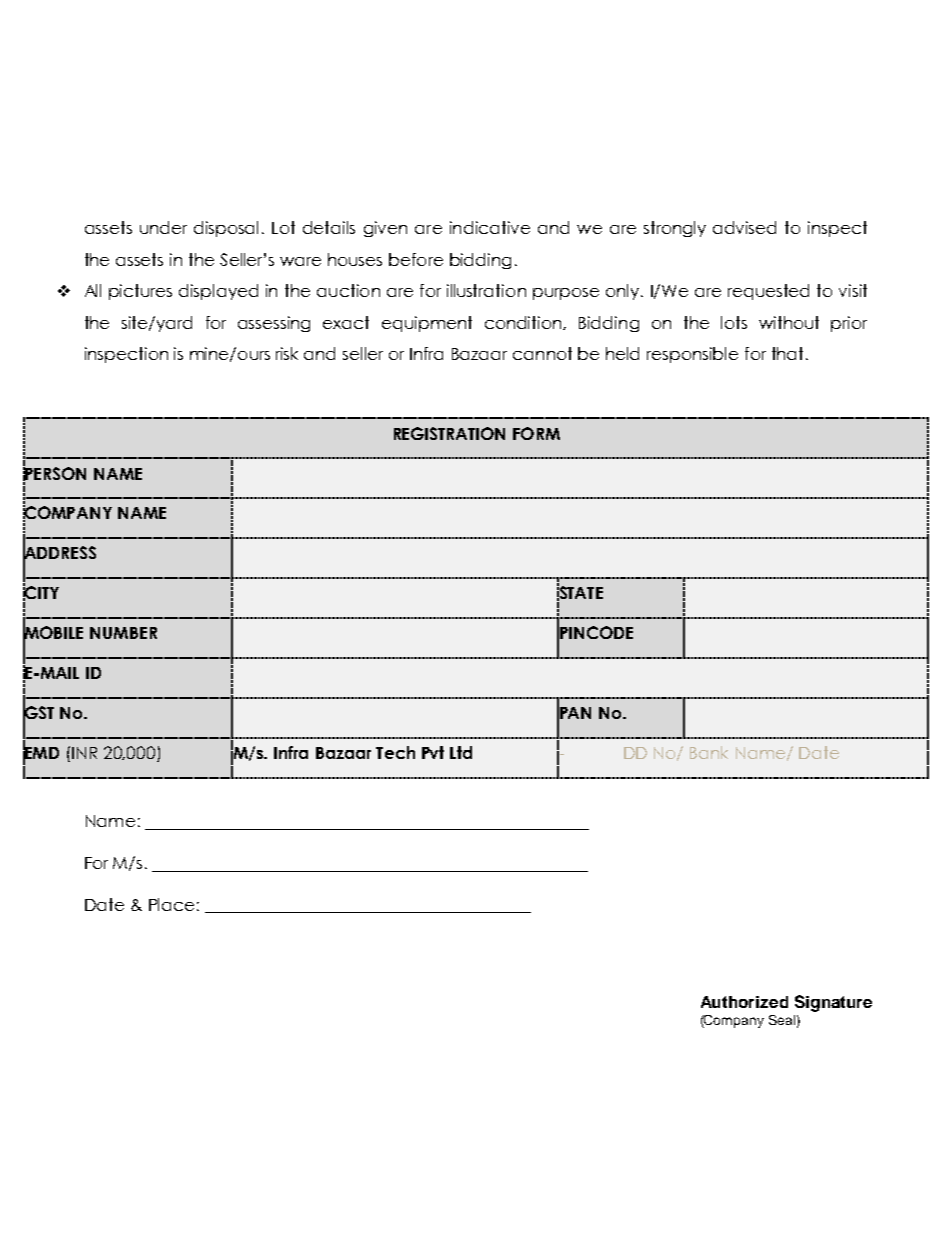  What do you see at coordinates (433, 752) in the page?
I see `Pvt` at bounding box center [433, 752].
